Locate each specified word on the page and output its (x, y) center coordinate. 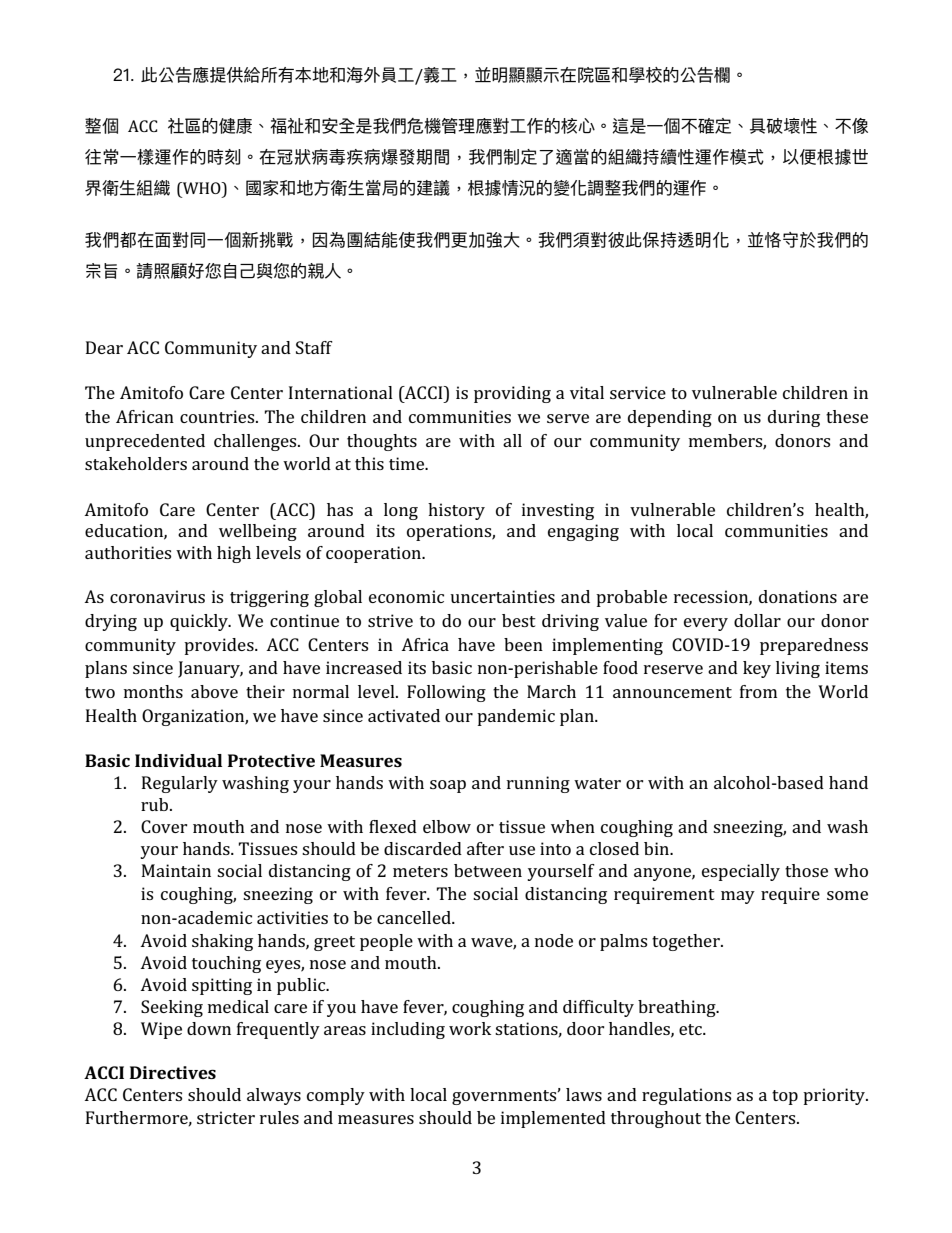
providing (512, 394)
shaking (222, 942)
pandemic (516, 717)
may (738, 897)
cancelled (415, 917)
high (234, 554)
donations (798, 596)
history (456, 511)
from (758, 691)
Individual (178, 760)
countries (218, 416)
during (794, 418)
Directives (173, 1072)
